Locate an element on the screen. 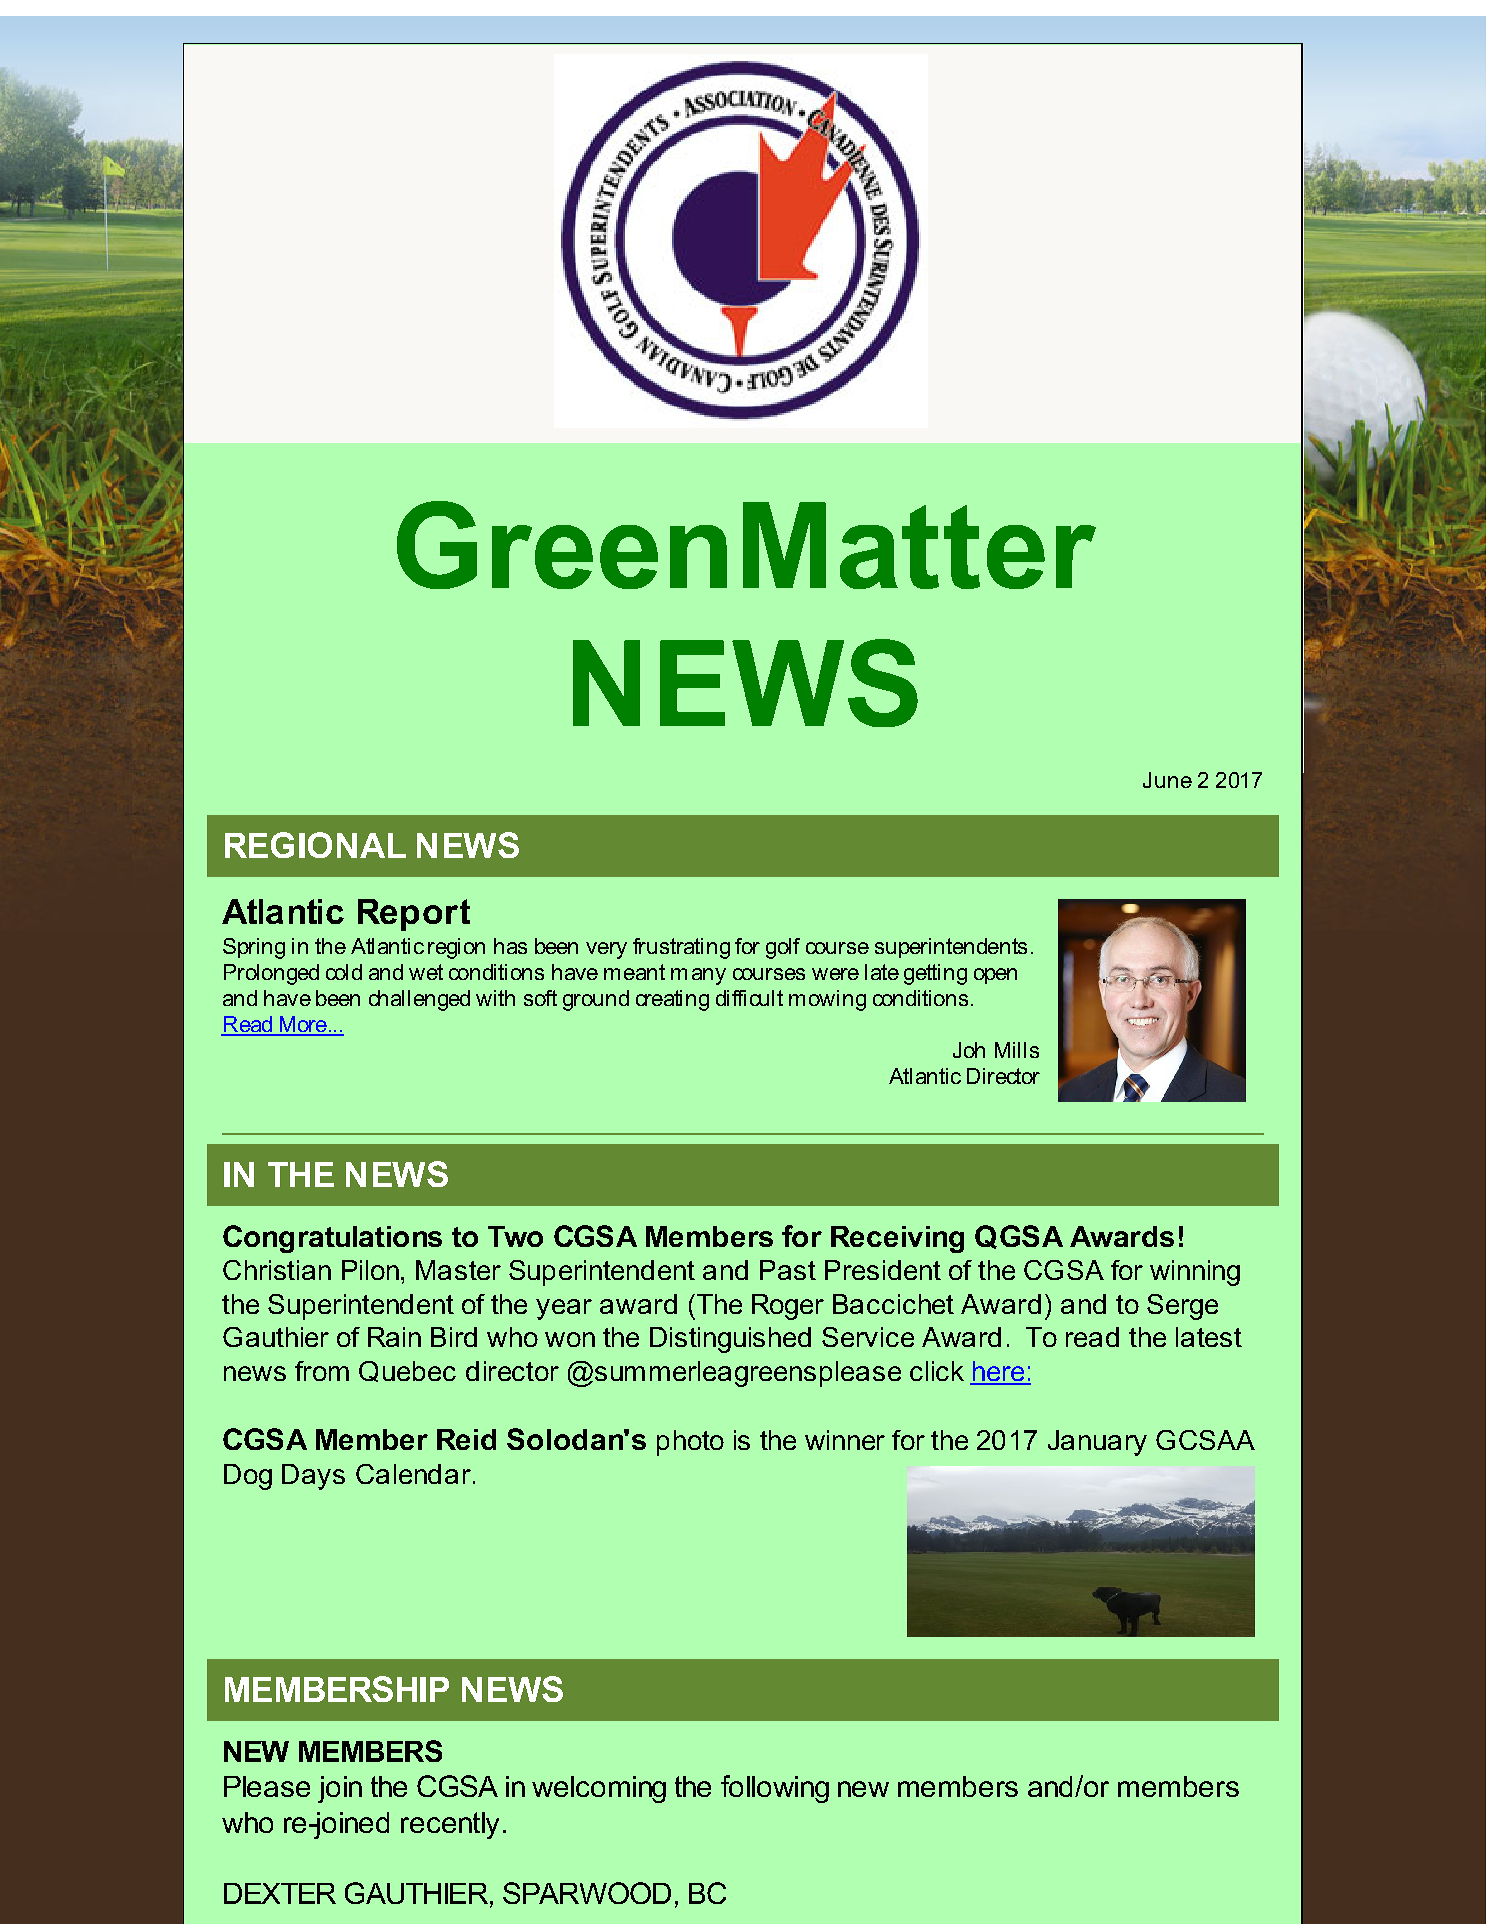  Distinguished is located at coordinates (730, 1340).
